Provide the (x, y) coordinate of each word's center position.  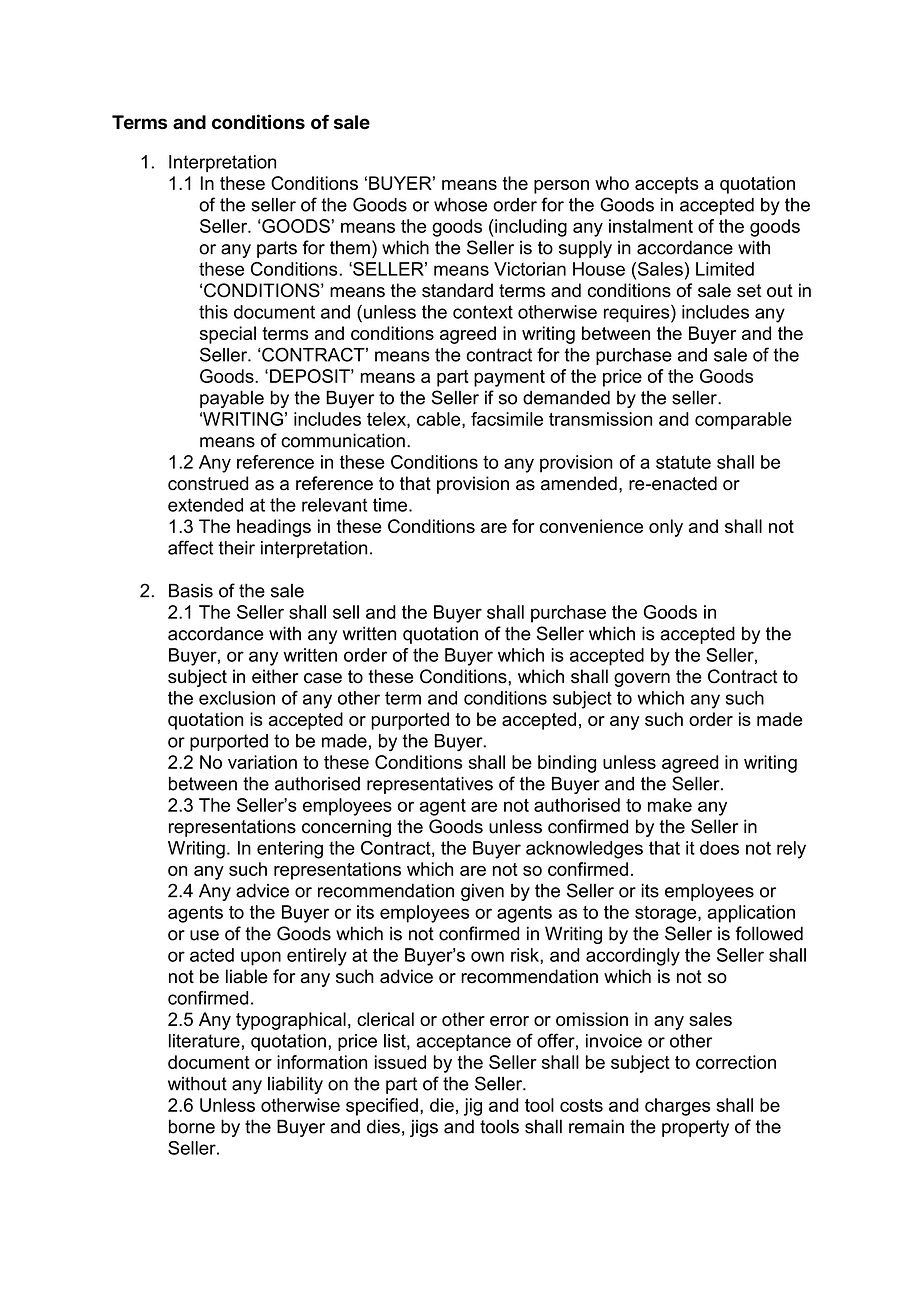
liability (295, 1085)
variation (262, 762)
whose (460, 205)
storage (667, 914)
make (670, 805)
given (482, 892)
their (236, 548)
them (350, 247)
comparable (743, 421)
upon (261, 958)
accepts (666, 185)
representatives (430, 785)
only (666, 528)
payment (509, 378)
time (391, 505)
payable (232, 399)
